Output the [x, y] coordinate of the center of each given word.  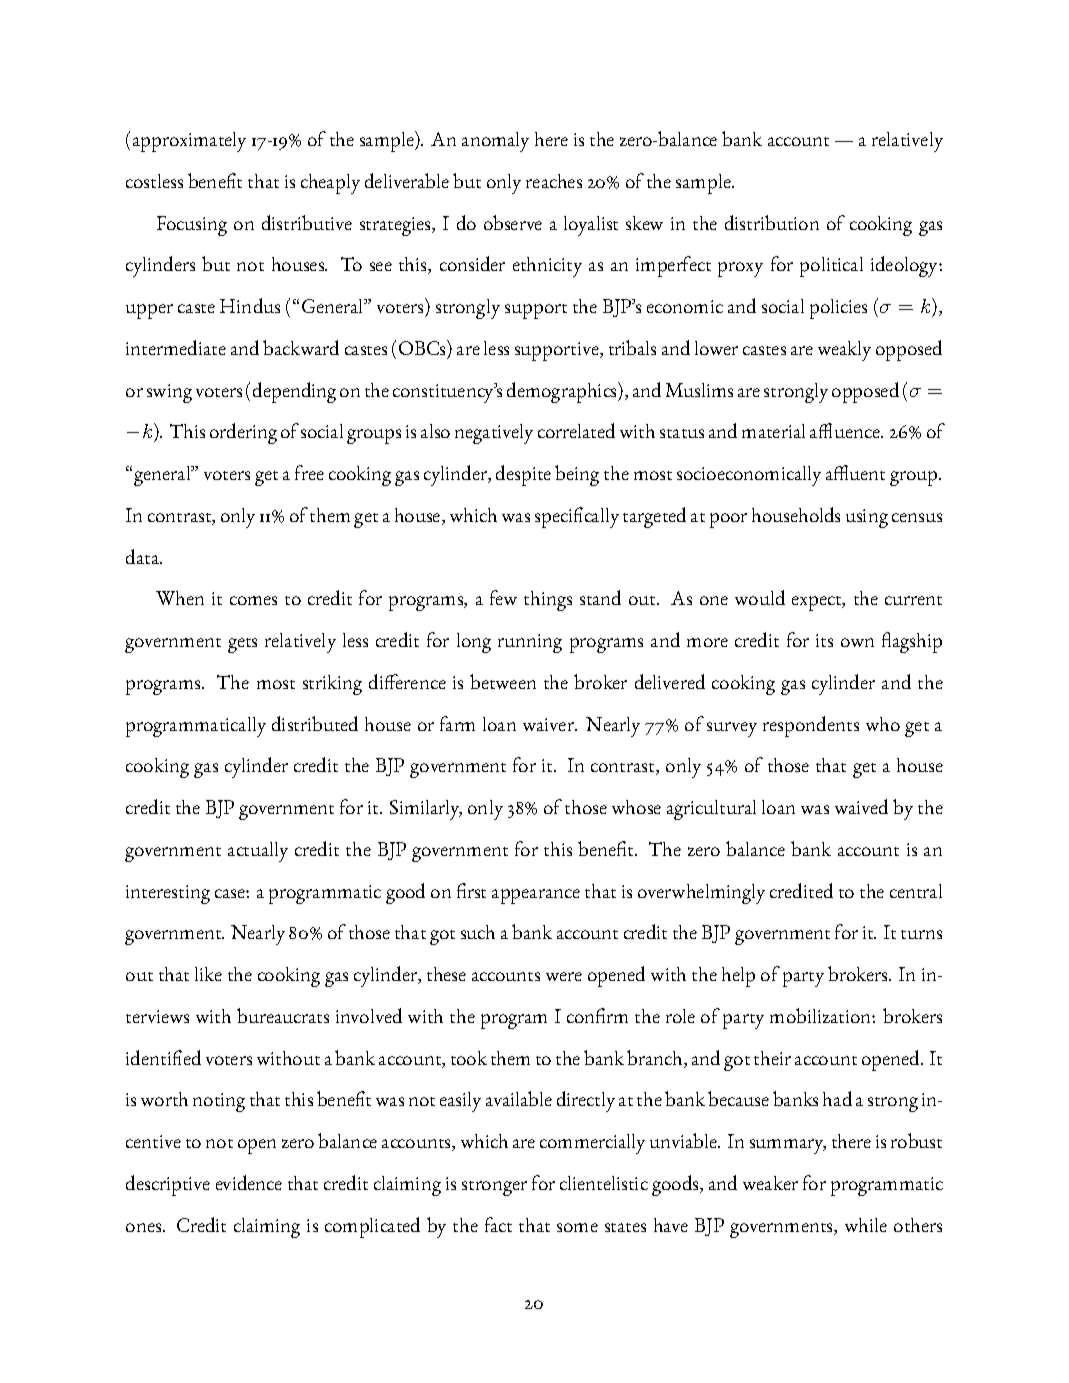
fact [498, 1224]
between [503, 681]
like [208, 974]
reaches [554, 181]
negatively [494, 434]
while [866, 1225]
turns [921, 934]
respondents [811, 726]
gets [242, 645]
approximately [189, 142]
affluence [846, 430]
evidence [249, 1182]
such [478, 932]
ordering [243, 433]
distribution [772, 222]
